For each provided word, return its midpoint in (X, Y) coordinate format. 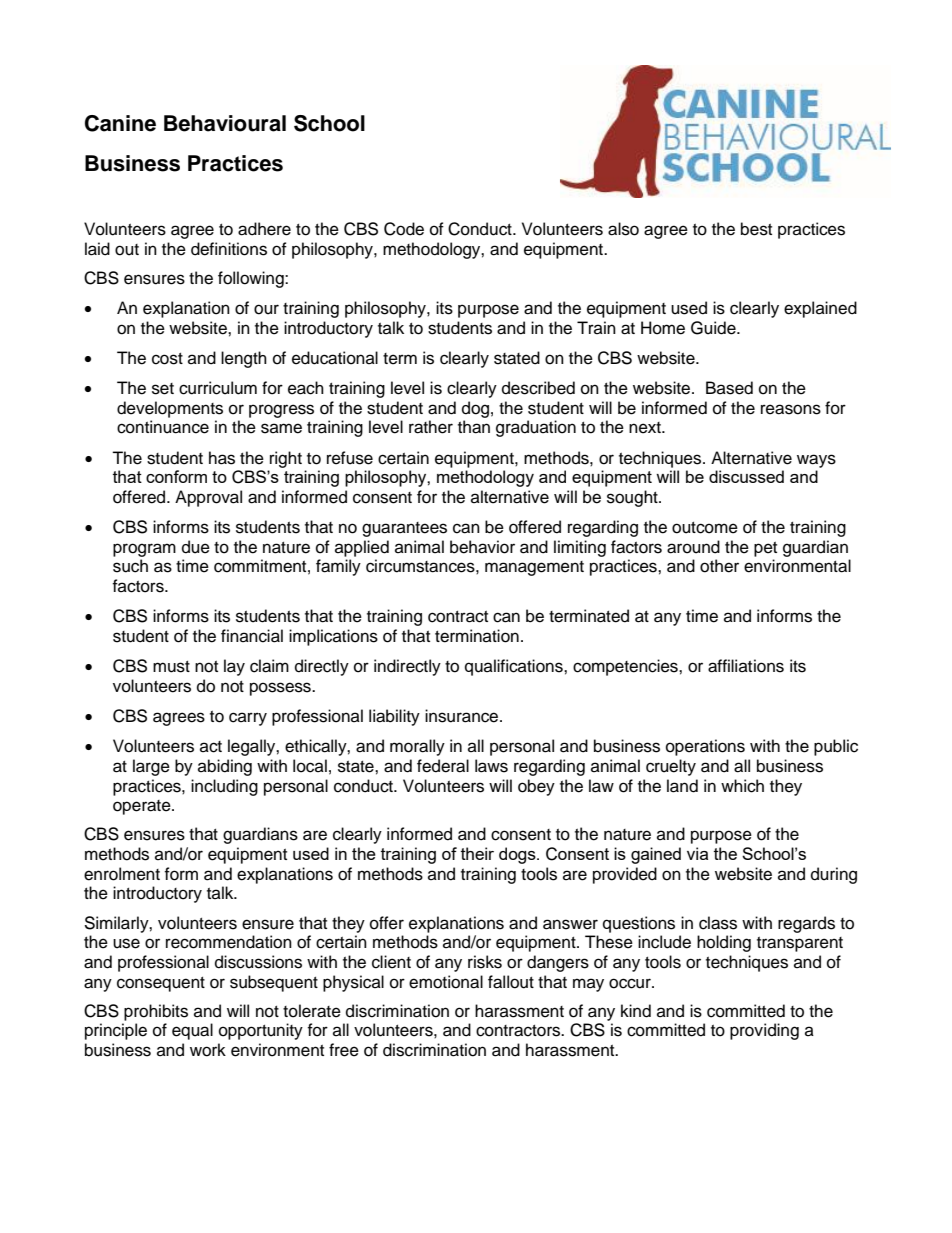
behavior (482, 547)
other (719, 566)
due (196, 547)
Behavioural (225, 123)
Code (404, 229)
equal (192, 1031)
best (756, 229)
